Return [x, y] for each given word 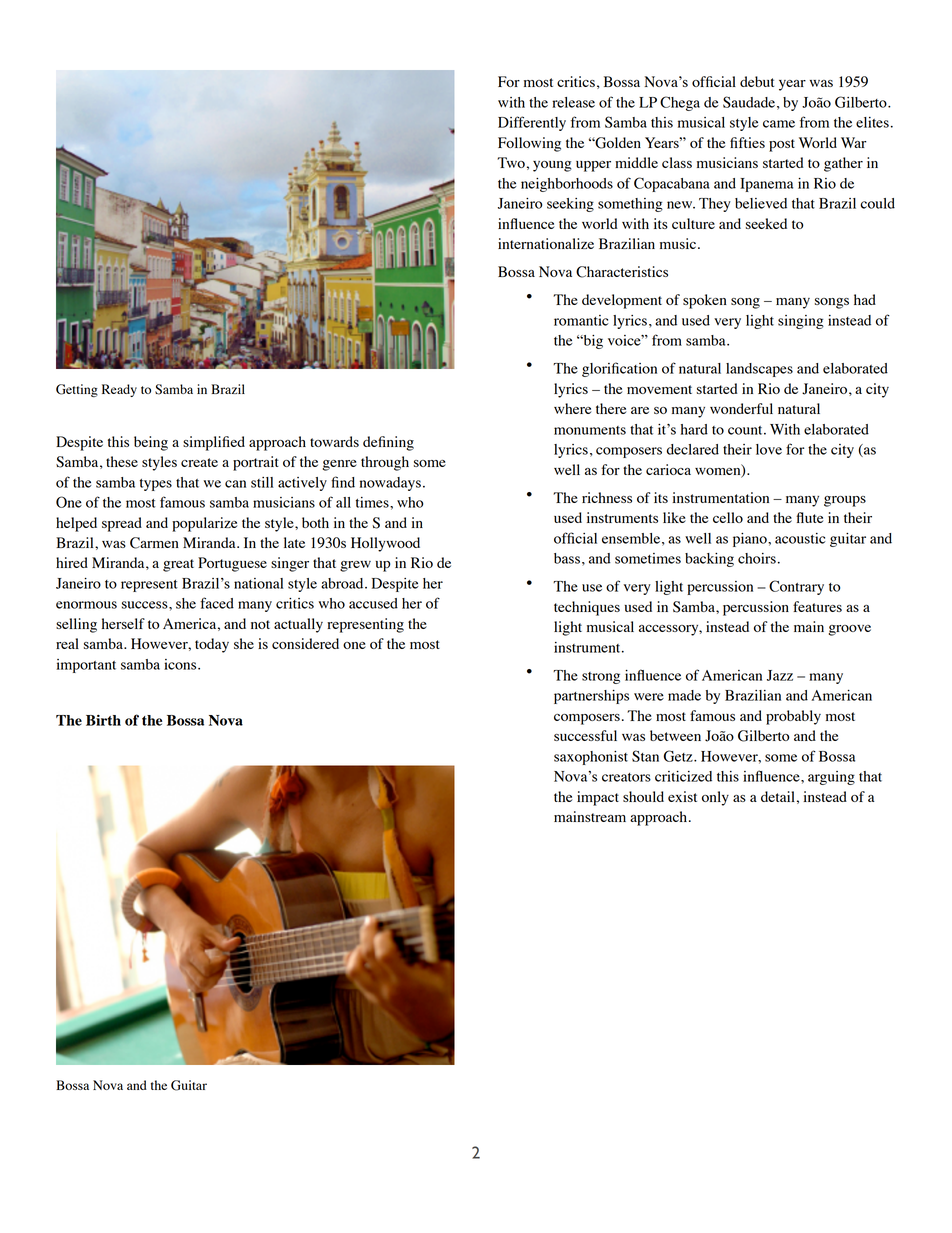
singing [801, 322]
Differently [532, 123]
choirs [757, 558]
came [779, 124]
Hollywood [385, 544]
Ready [119, 390]
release [573, 102]
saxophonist [591, 758]
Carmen [154, 543]
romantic [581, 320]
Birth [103, 720]
